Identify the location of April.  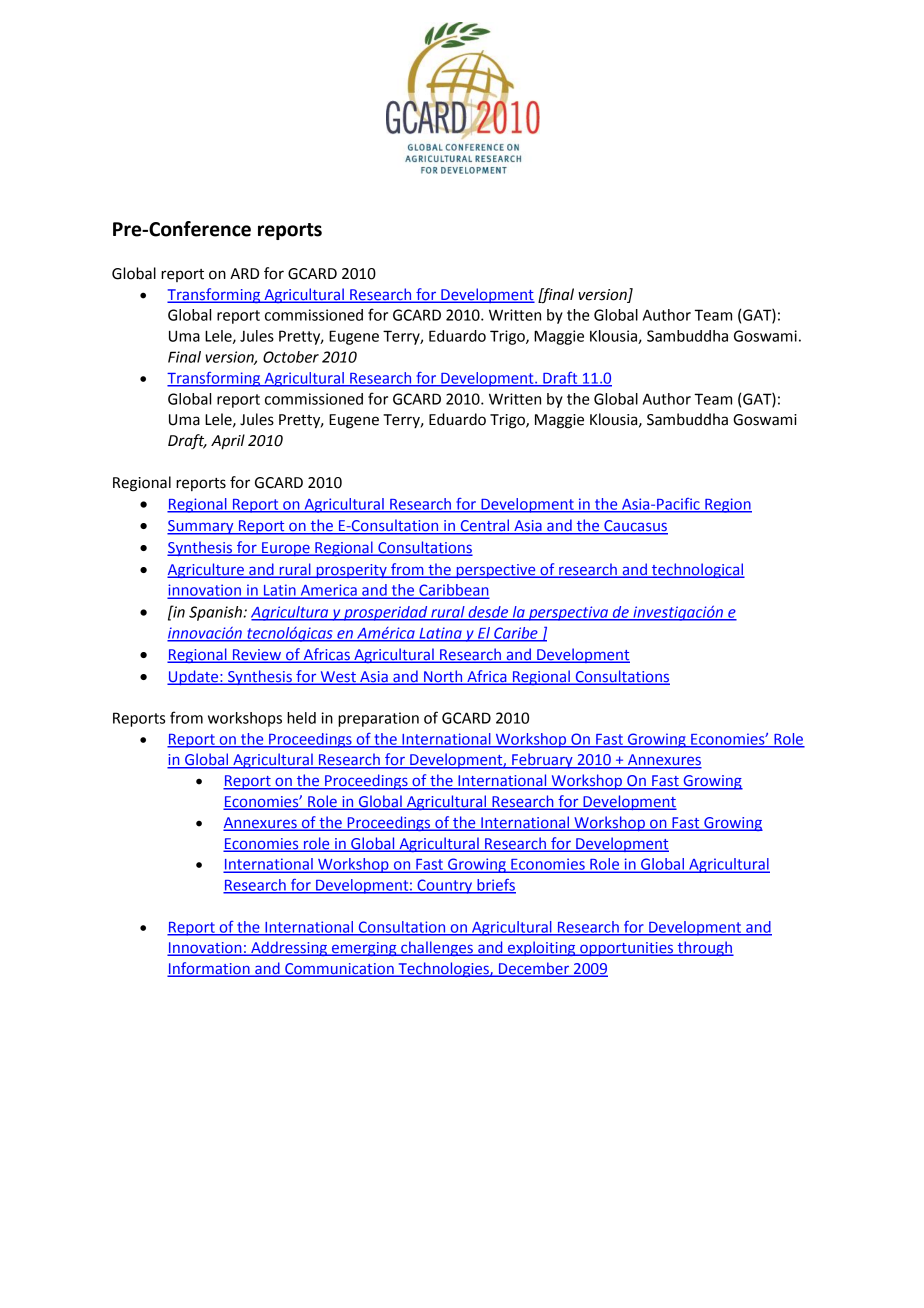
(228, 442).
